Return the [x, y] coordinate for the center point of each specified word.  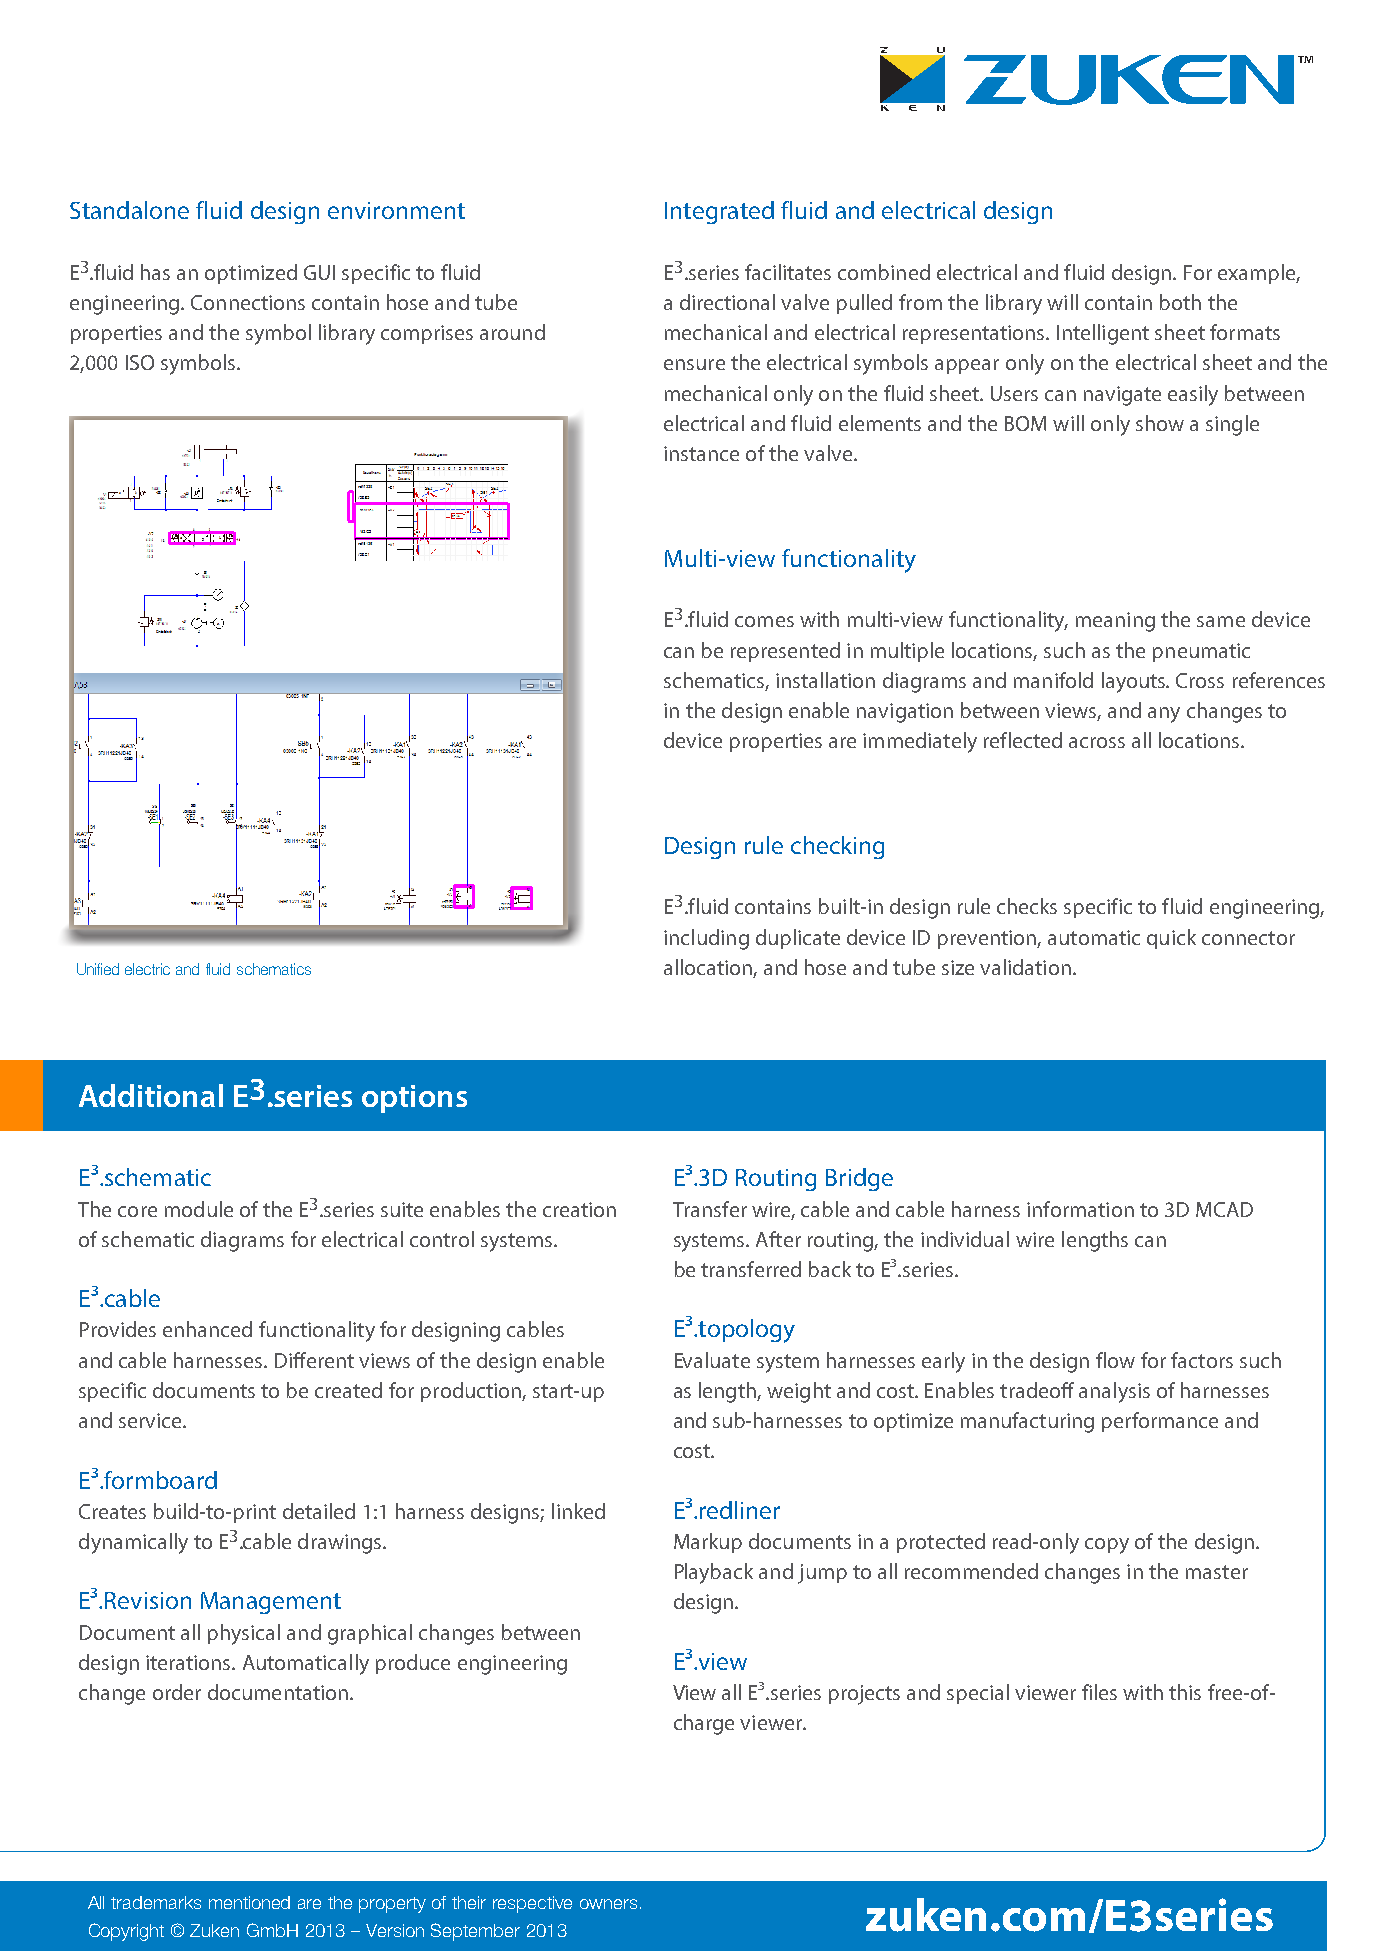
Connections [248, 302]
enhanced [207, 1329]
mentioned [249, 1902]
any [1164, 715]
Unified [98, 969]
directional [727, 302]
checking [837, 847]
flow [1115, 1360]
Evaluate [712, 1360]
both [1180, 302]
